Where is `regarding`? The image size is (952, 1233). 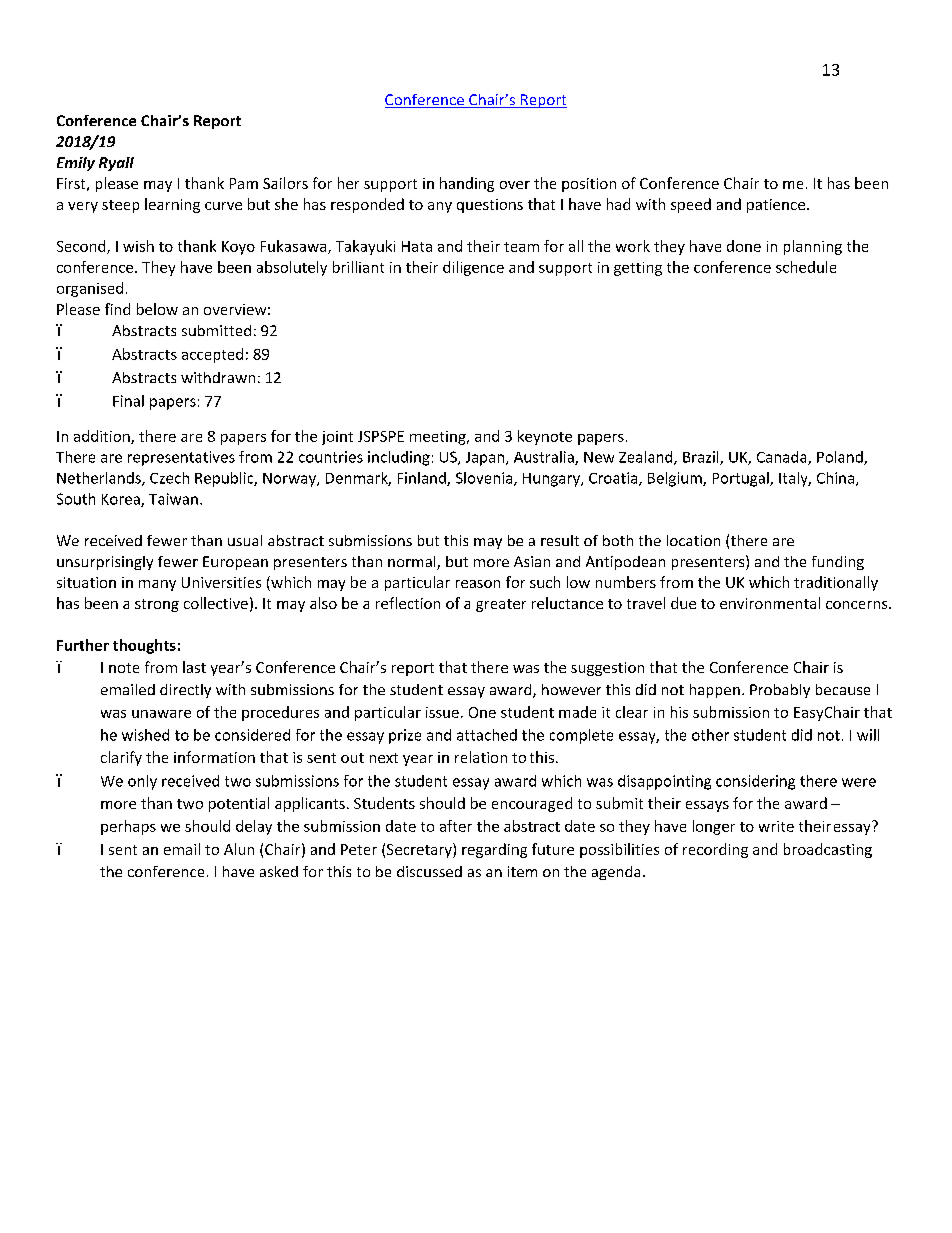
regarding is located at coordinates (494, 850).
